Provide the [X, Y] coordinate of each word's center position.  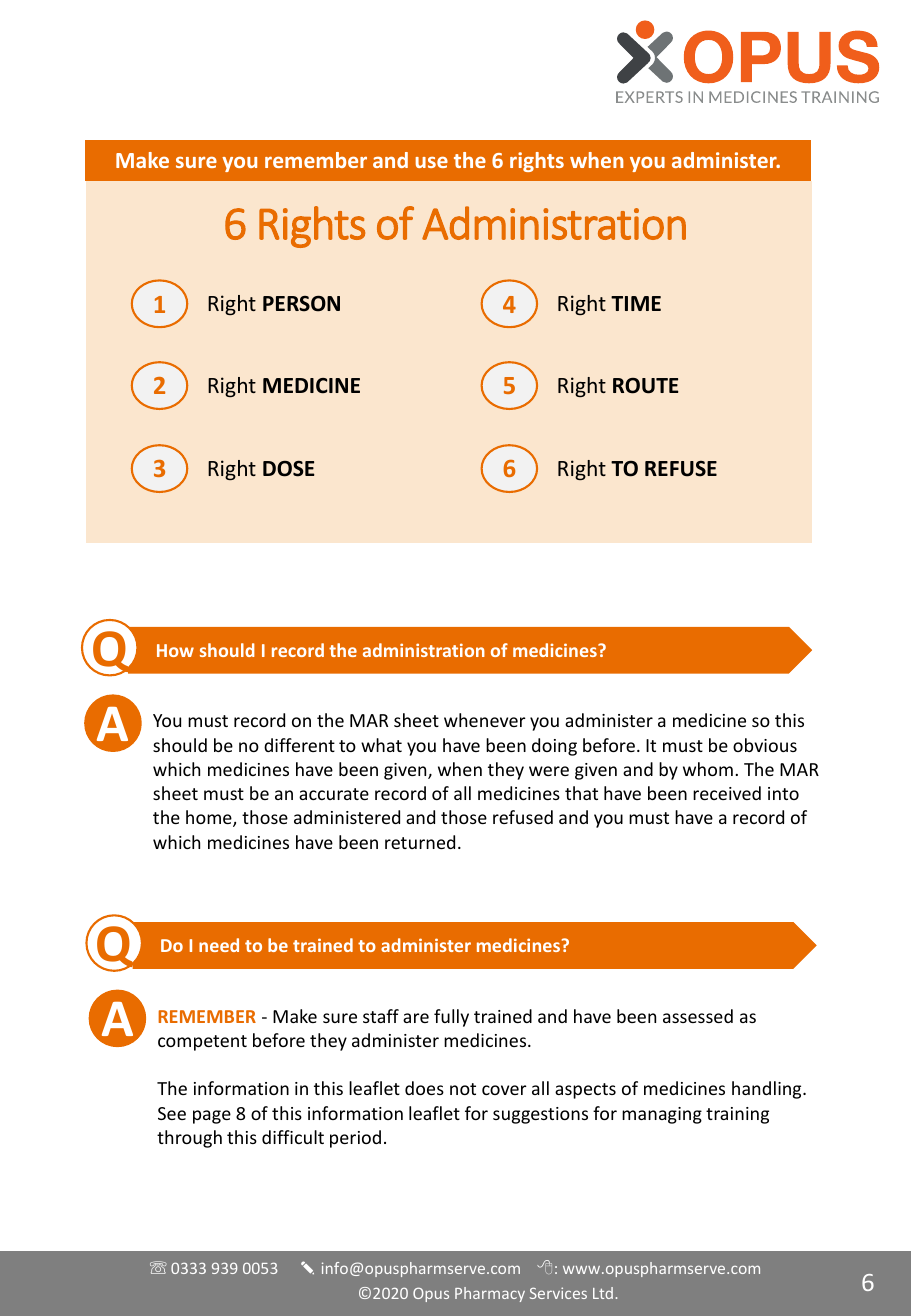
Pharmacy [490, 1294]
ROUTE [646, 386]
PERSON [301, 303]
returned [420, 842]
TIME [636, 303]
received [727, 793]
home [210, 818]
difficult [293, 1137]
